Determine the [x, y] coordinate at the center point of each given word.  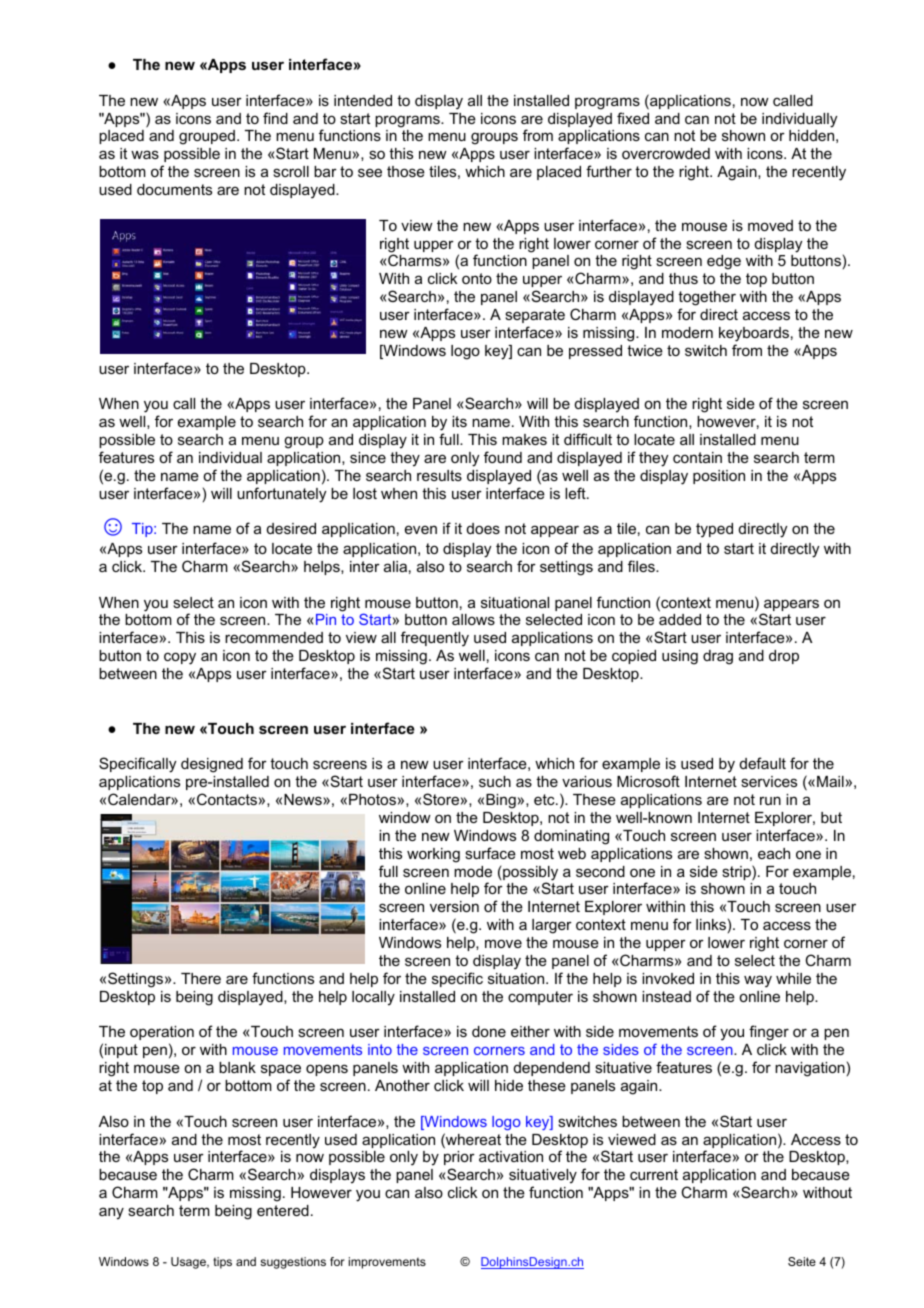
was [145, 154]
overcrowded [666, 153]
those [406, 171]
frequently [435, 639]
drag [718, 657]
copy [180, 658]
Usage [189, 1263]
